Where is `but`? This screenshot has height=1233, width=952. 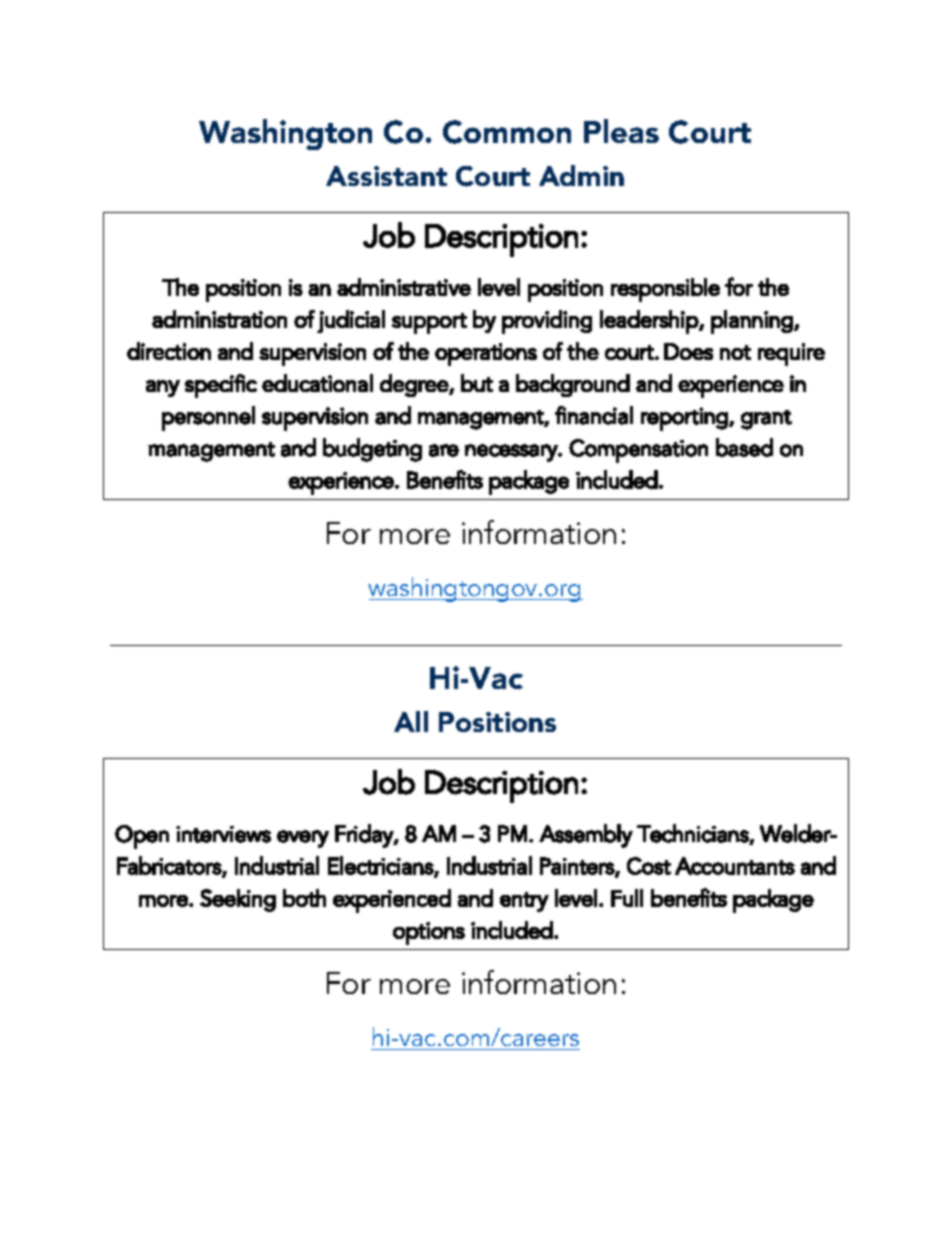 but is located at coordinates (477, 383).
